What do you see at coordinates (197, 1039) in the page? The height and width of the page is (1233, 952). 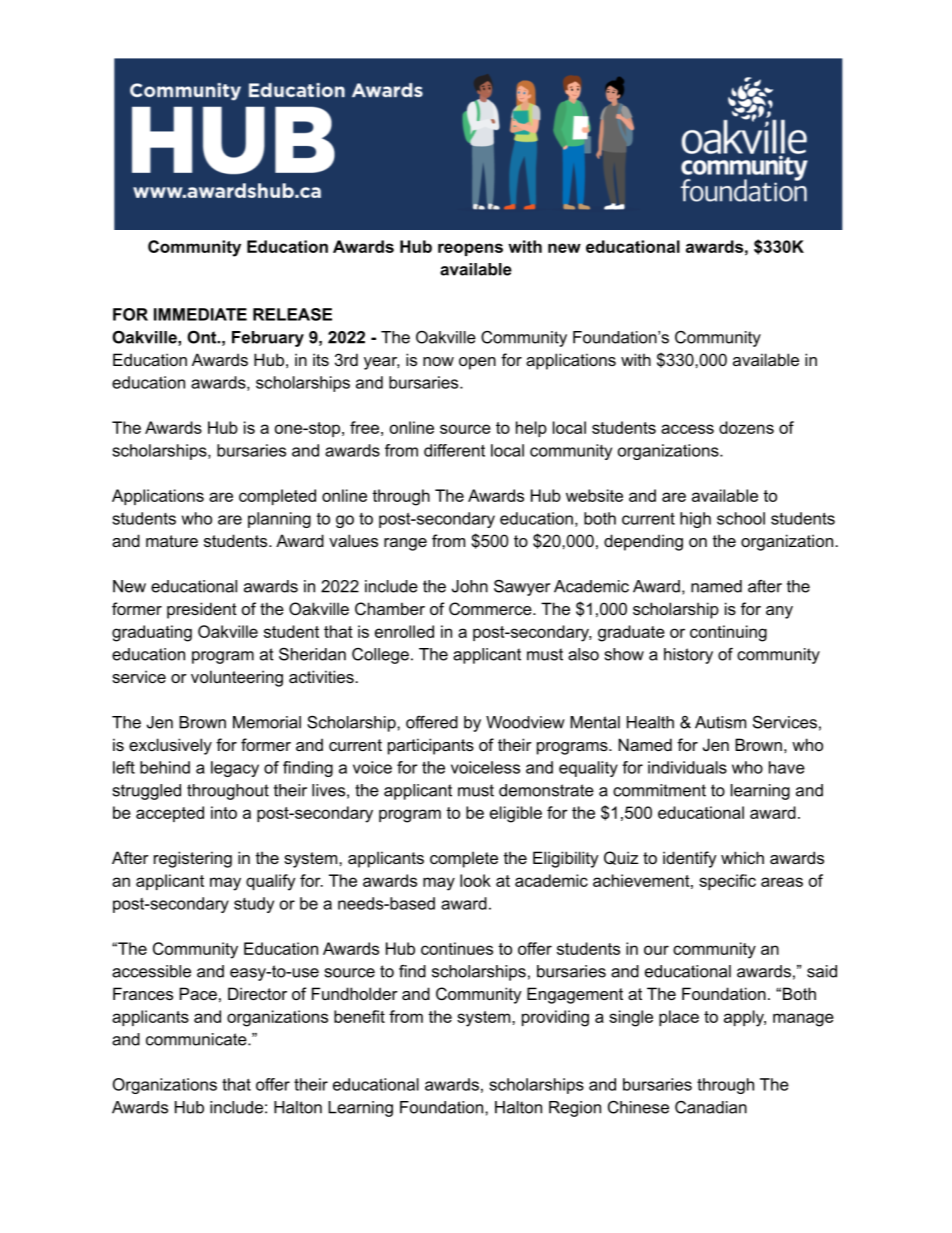 I see `communicate` at bounding box center [197, 1039].
